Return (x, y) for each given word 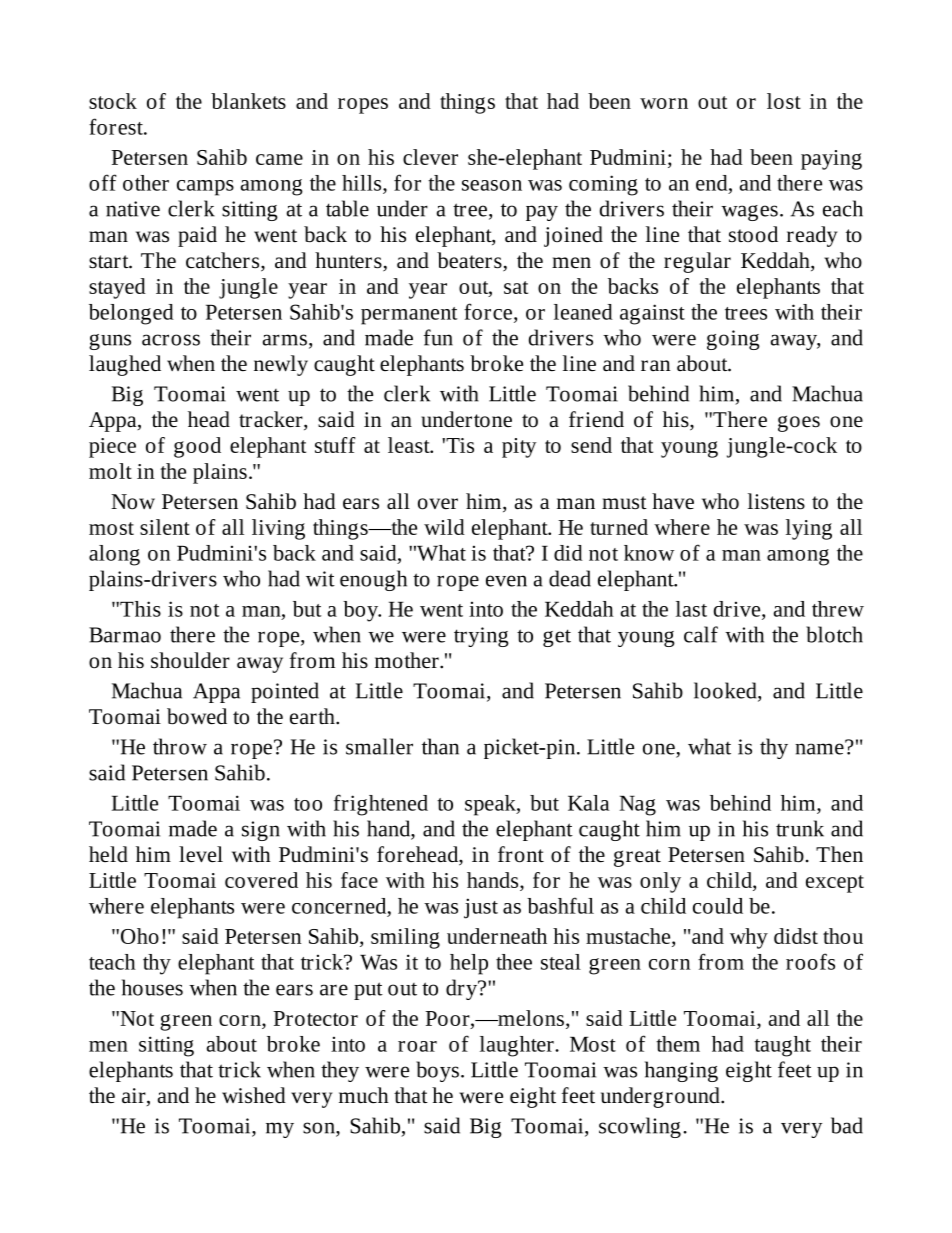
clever (430, 157)
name (820, 748)
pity (519, 448)
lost (784, 101)
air (135, 1097)
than (440, 746)
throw (180, 746)
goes (799, 423)
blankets (248, 101)
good (197, 447)
